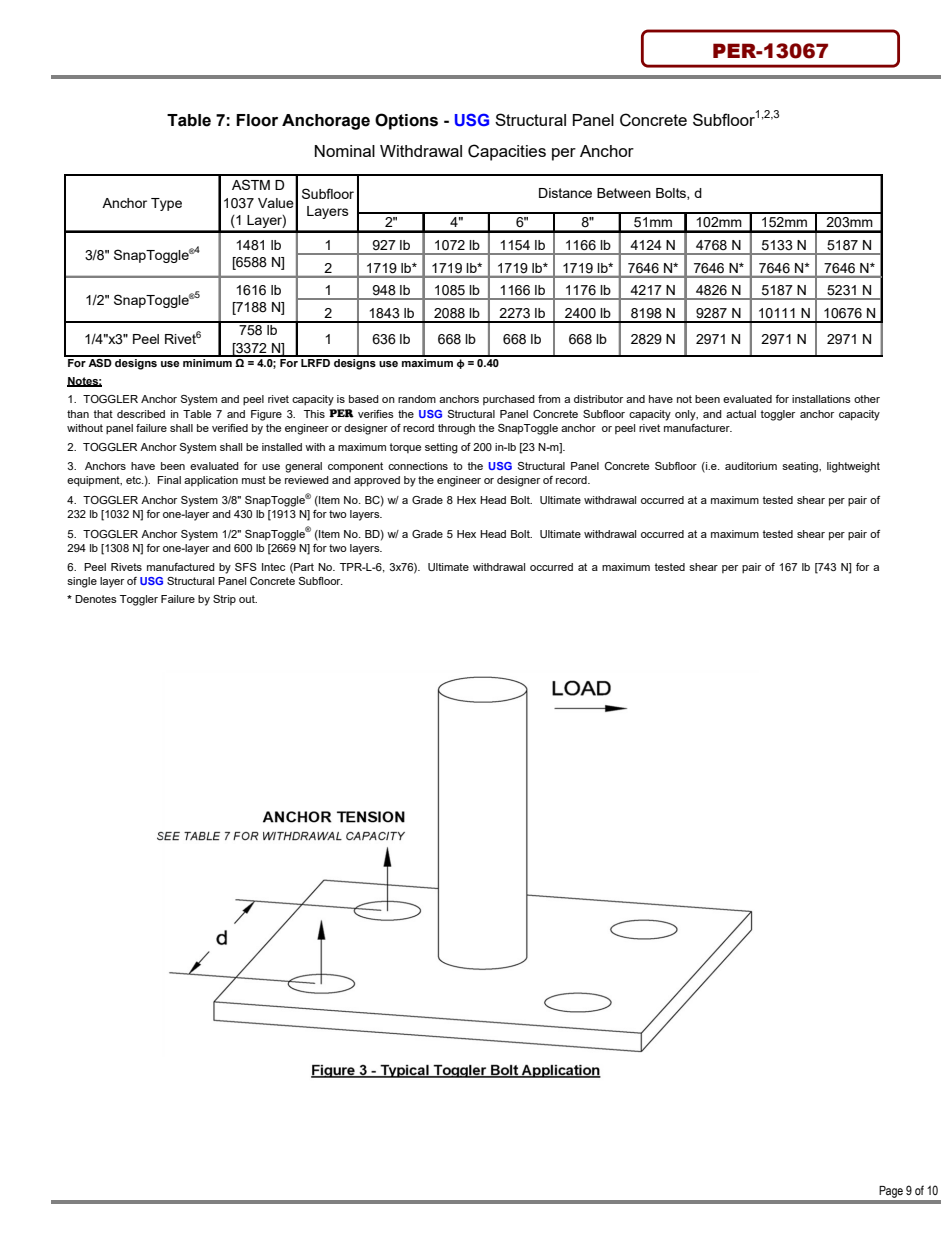 Image resolution: width=952 pixels, height=1233 pixels. What do you see at coordinates (251, 184) in the document?
I see `ASTM` at bounding box center [251, 184].
